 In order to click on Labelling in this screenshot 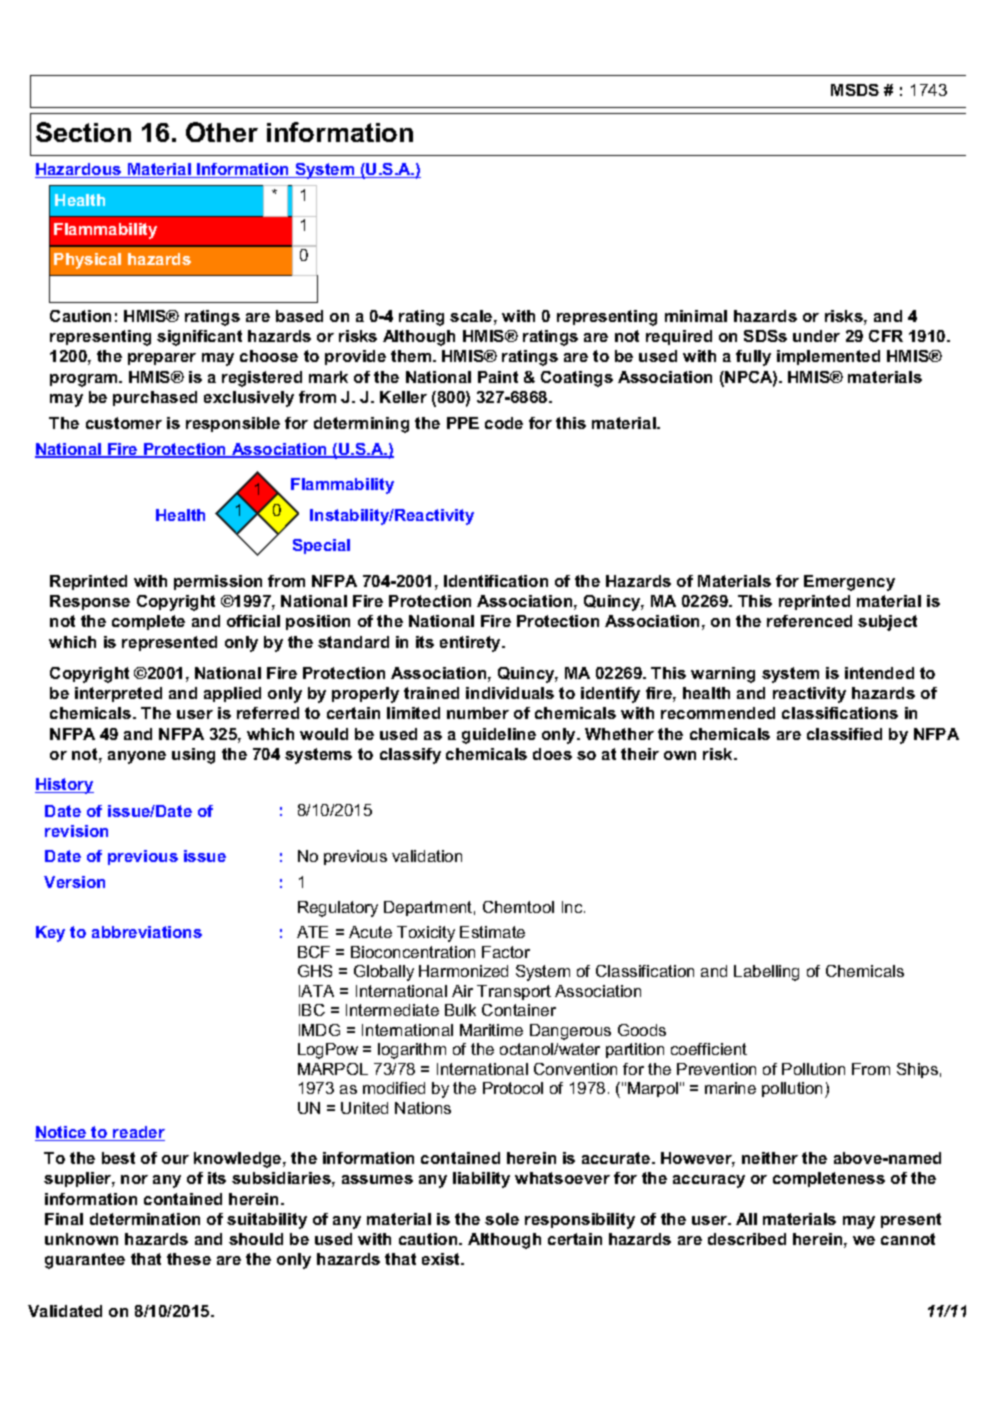, I will do `click(766, 973)`.
